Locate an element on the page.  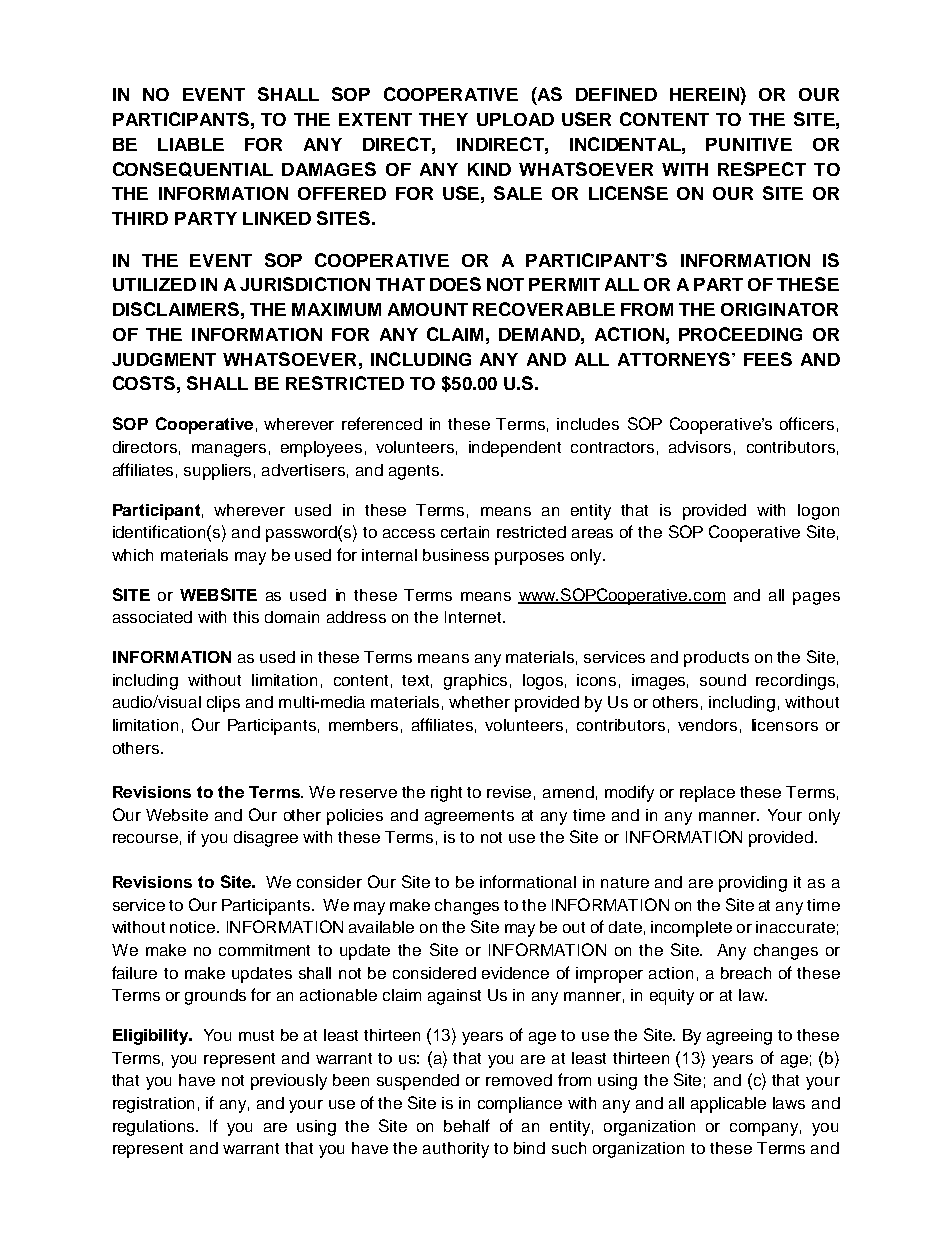
PUNITIVE is located at coordinates (749, 144).
